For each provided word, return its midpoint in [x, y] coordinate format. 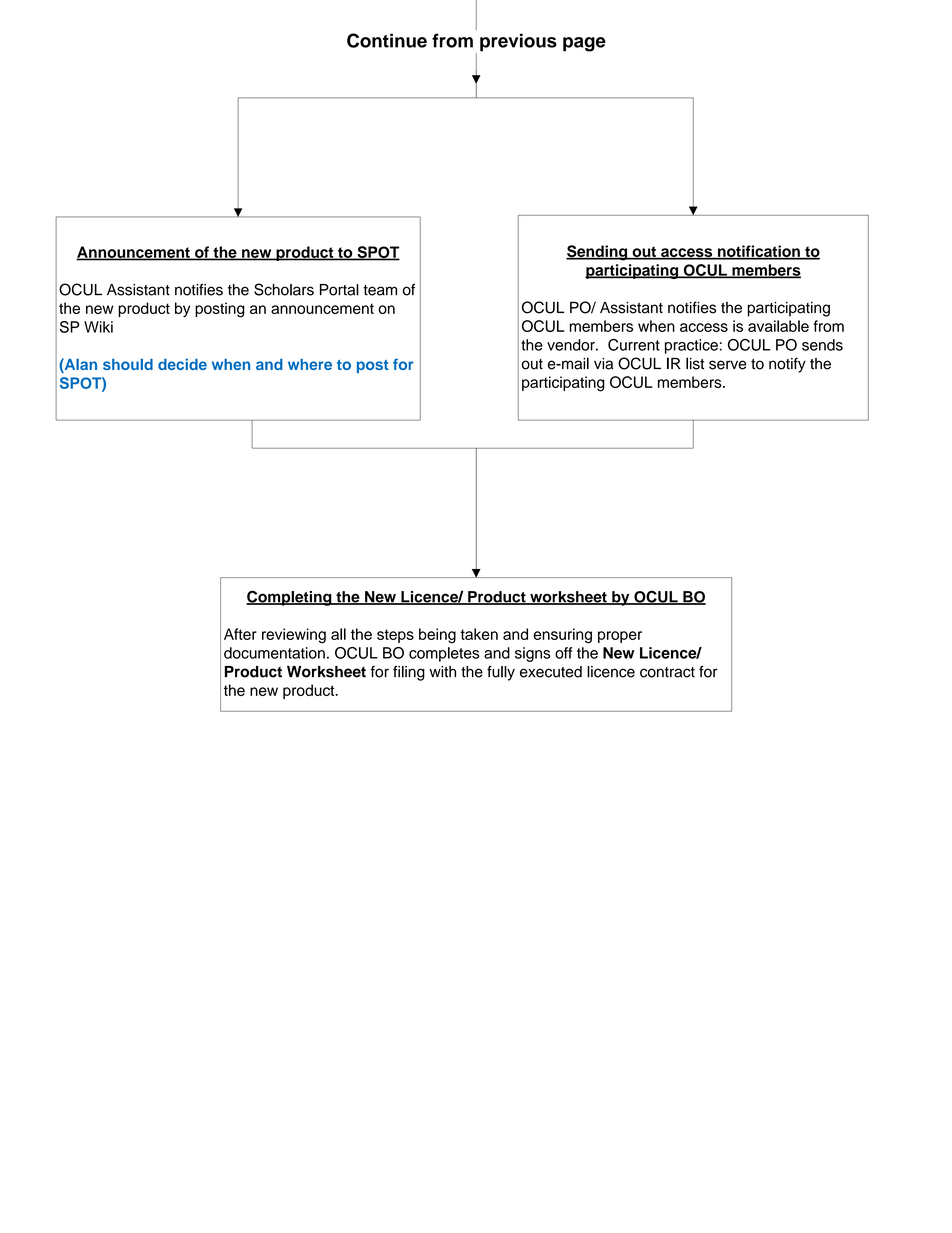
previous [518, 42]
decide [182, 364]
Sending [598, 253]
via [603, 364]
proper [620, 637]
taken [479, 634]
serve [728, 365]
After [240, 634]
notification [759, 252]
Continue [387, 40]
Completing [290, 598]
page [584, 44]
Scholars [284, 289]
